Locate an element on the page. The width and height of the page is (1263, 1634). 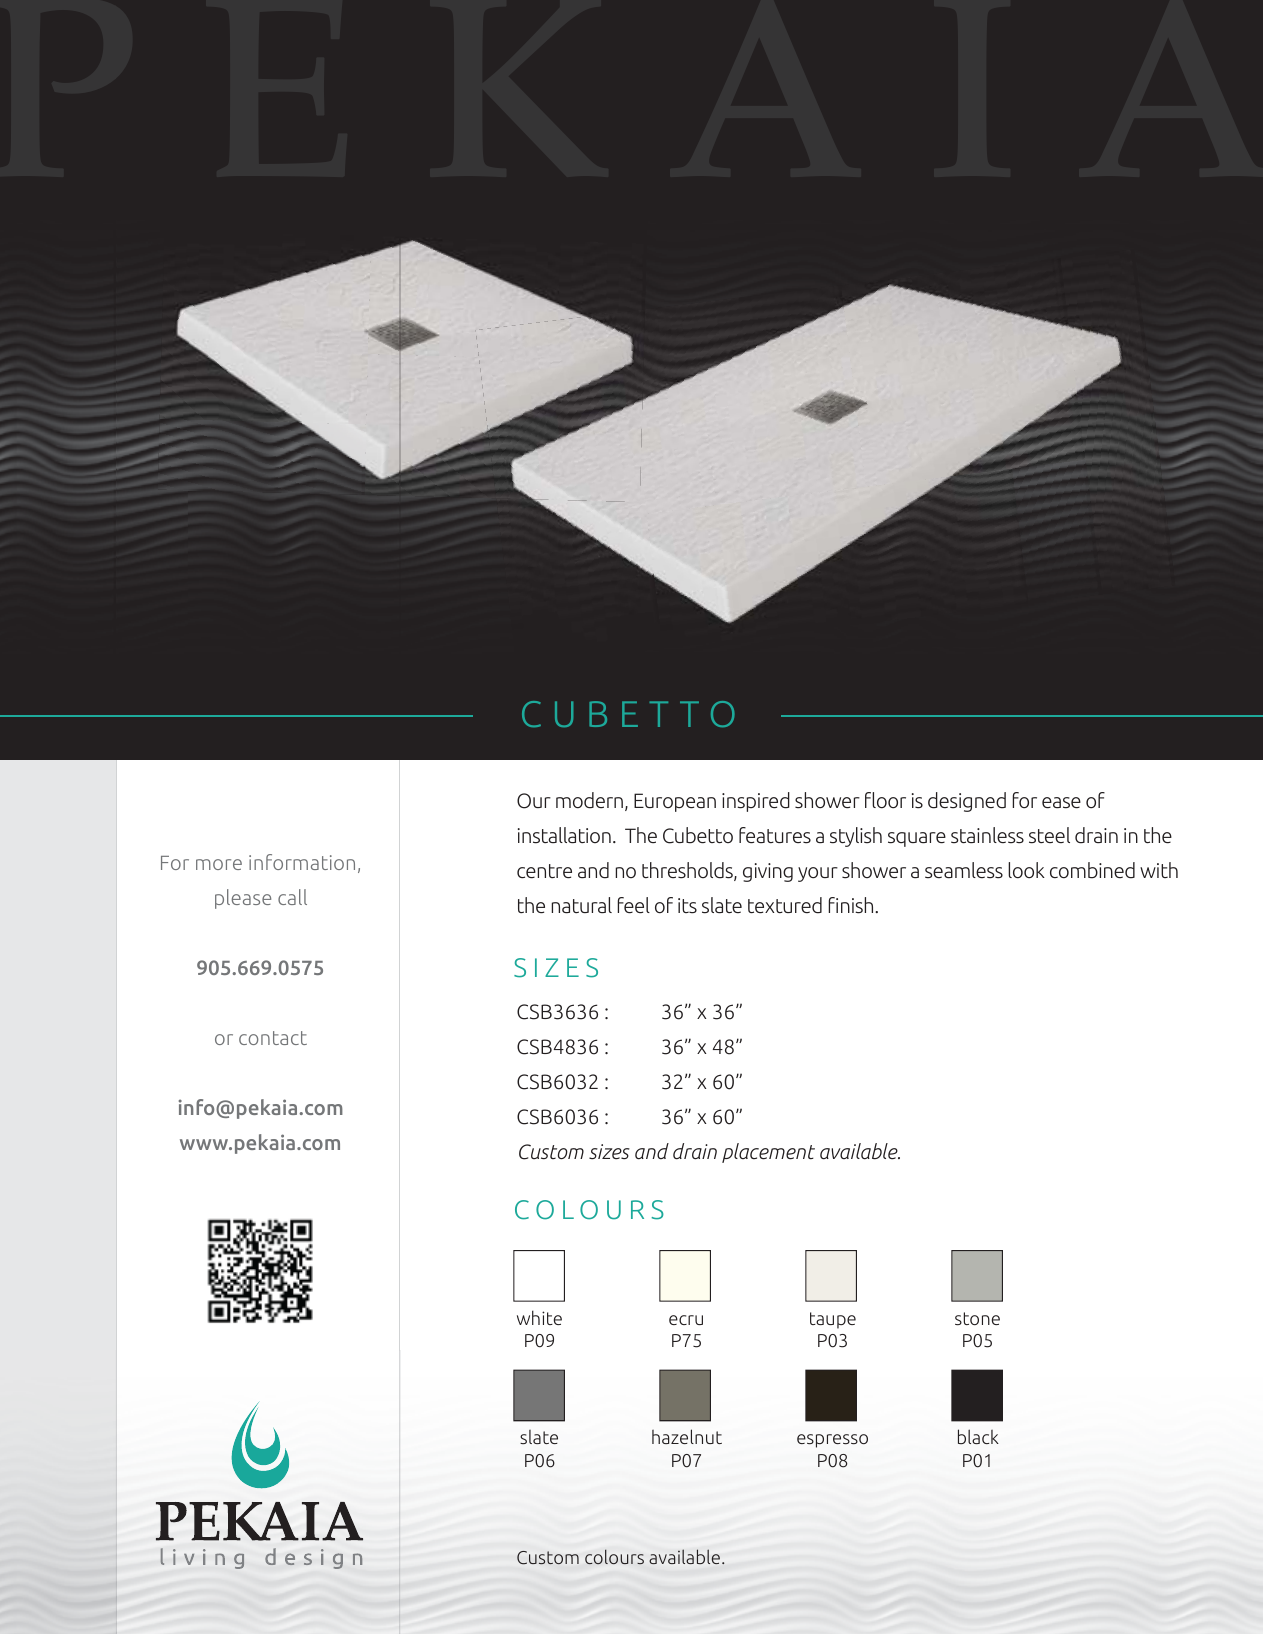
stone is located at coordinates (977, 1318).
